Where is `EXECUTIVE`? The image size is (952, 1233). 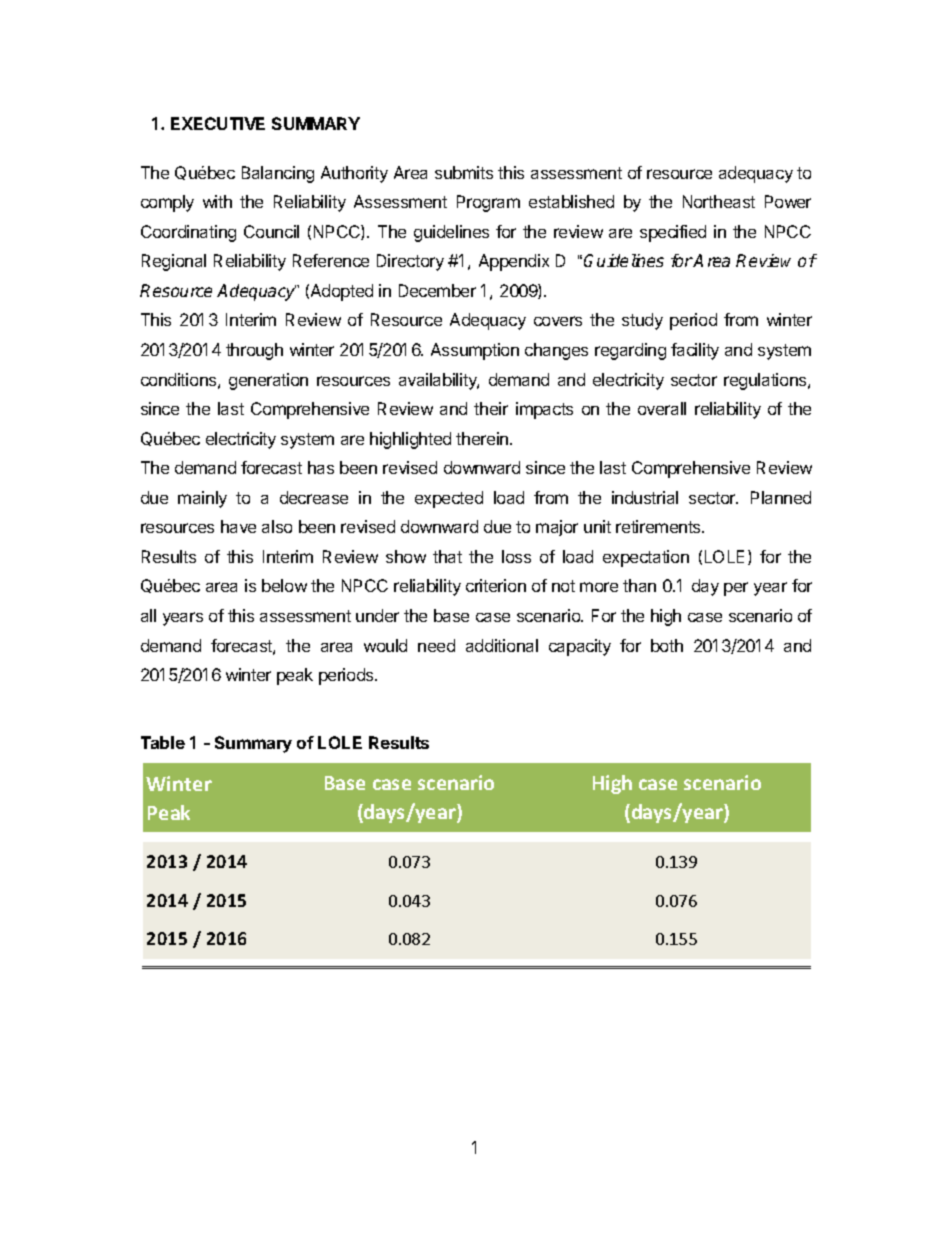 EXECUTIVE is located at coordinates (218, 123).
